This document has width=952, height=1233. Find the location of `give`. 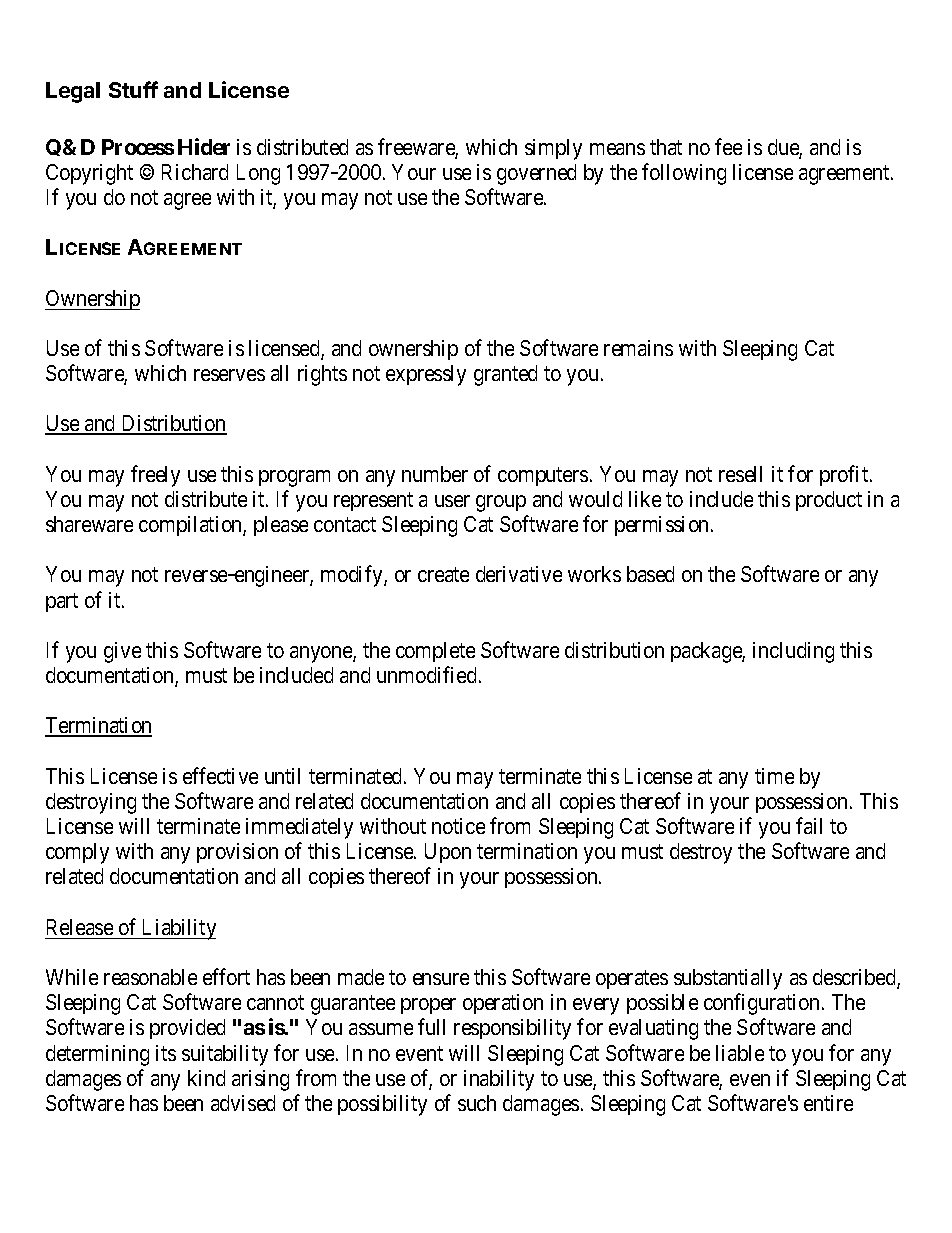

give is located at coordinates (122, 652).
